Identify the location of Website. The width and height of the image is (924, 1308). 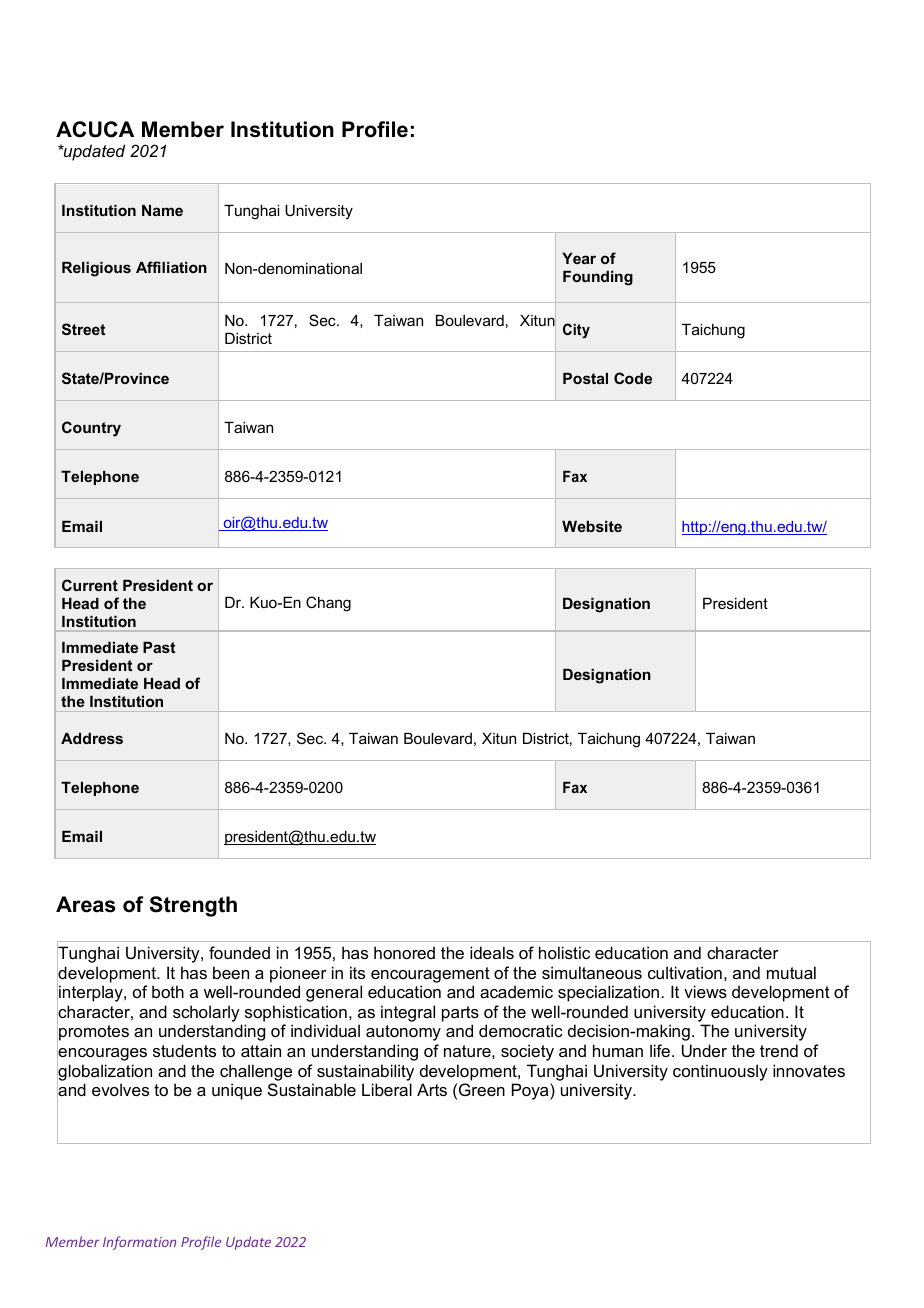
(592, 526).
